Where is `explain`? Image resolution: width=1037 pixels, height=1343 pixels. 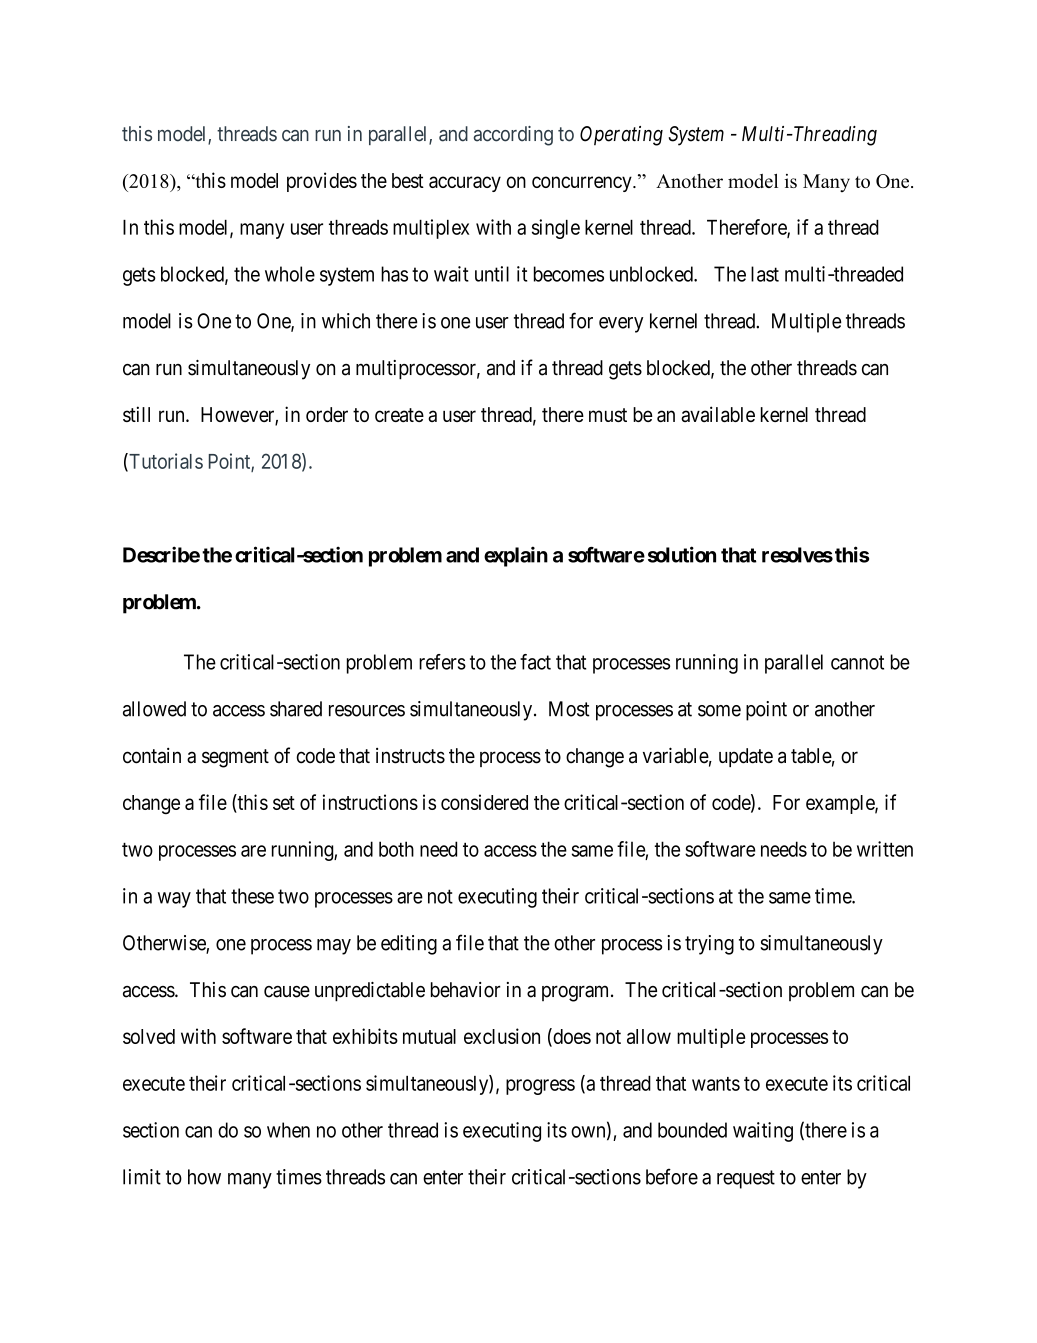
explain is located at coordinates (516, 556).
